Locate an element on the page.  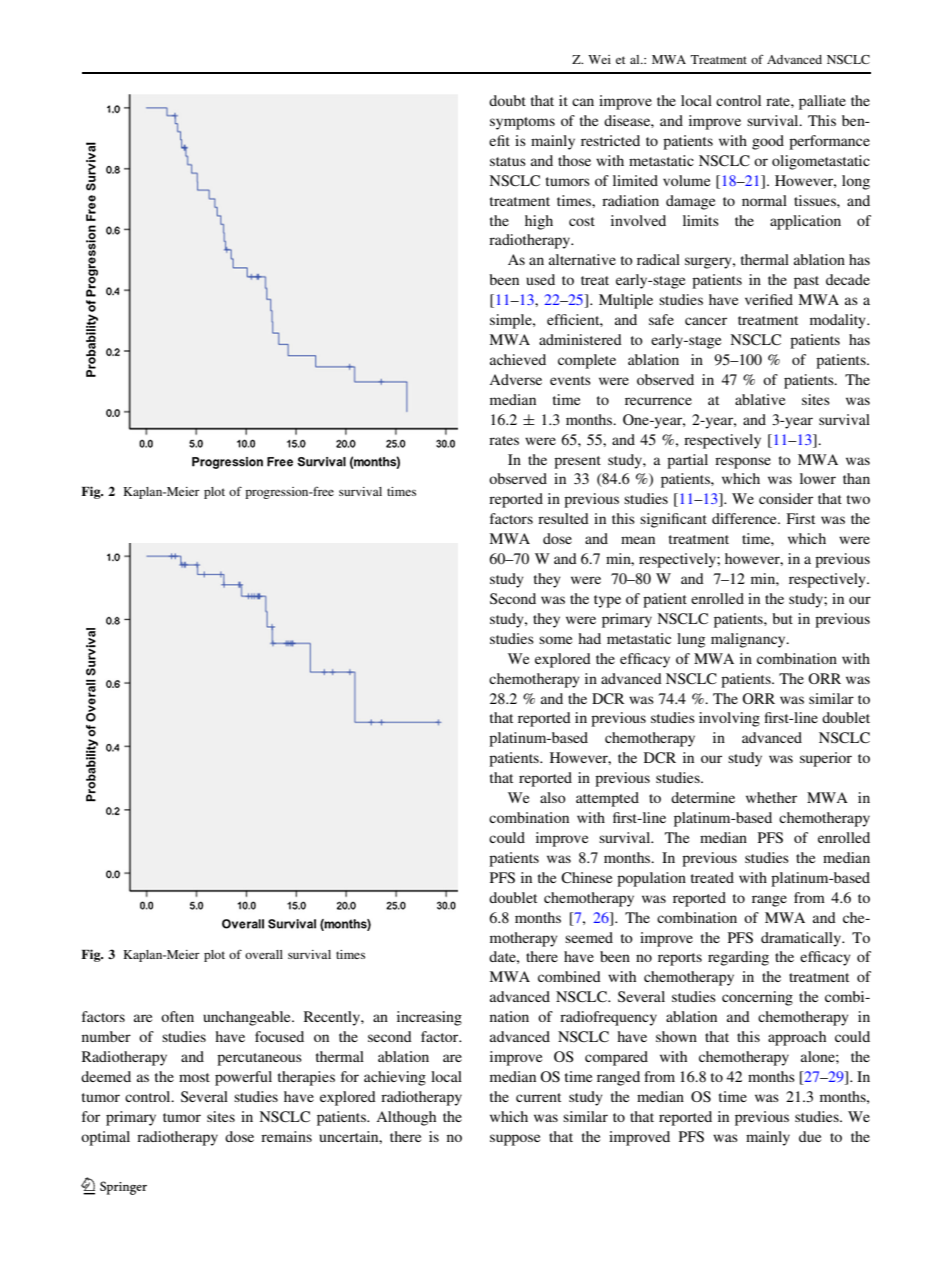
Adverse is located at coordinates (515, 379).
